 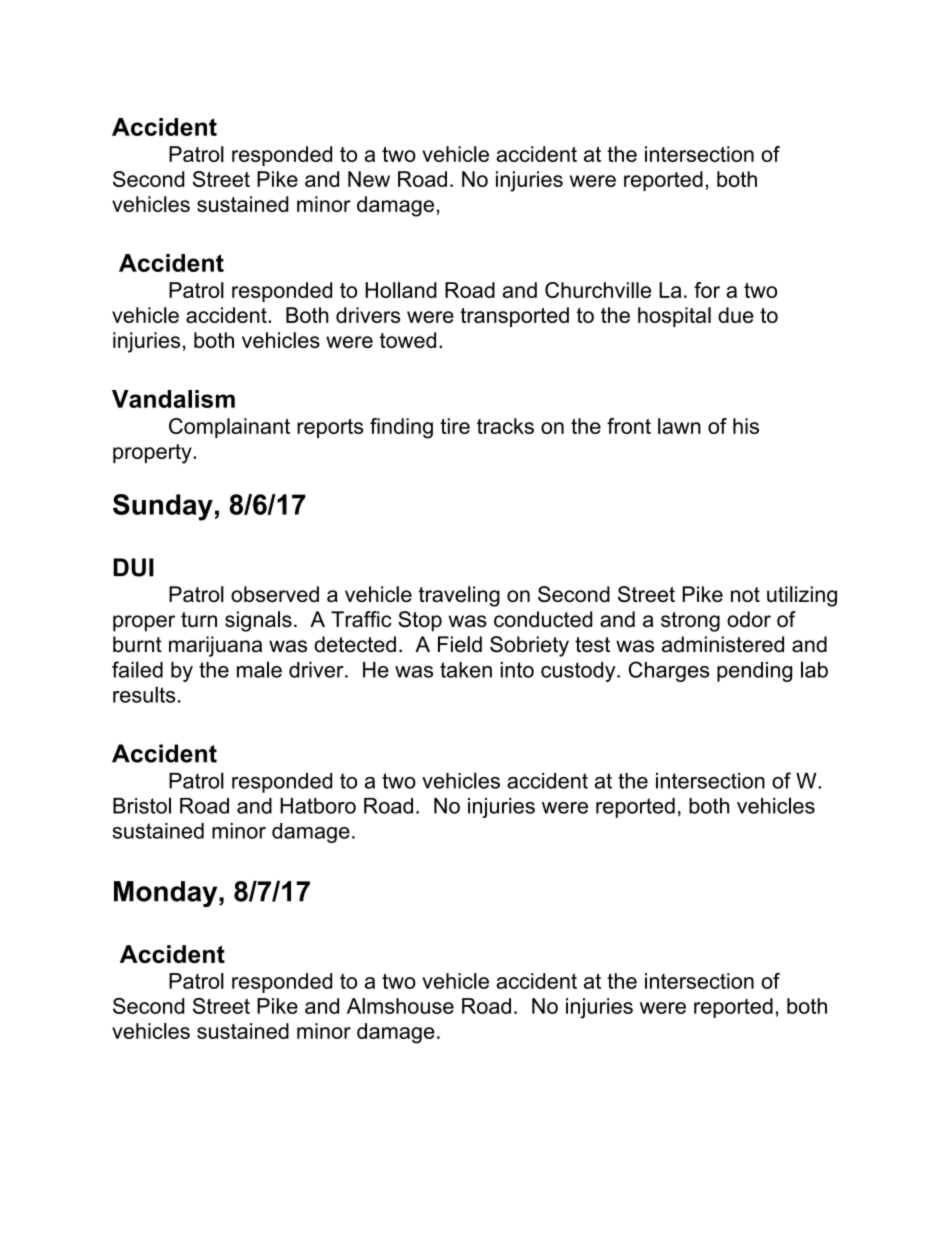 What do you see at coordinates (460, 644) in the page?
I see `Field` at bounding box center [460, 644].
